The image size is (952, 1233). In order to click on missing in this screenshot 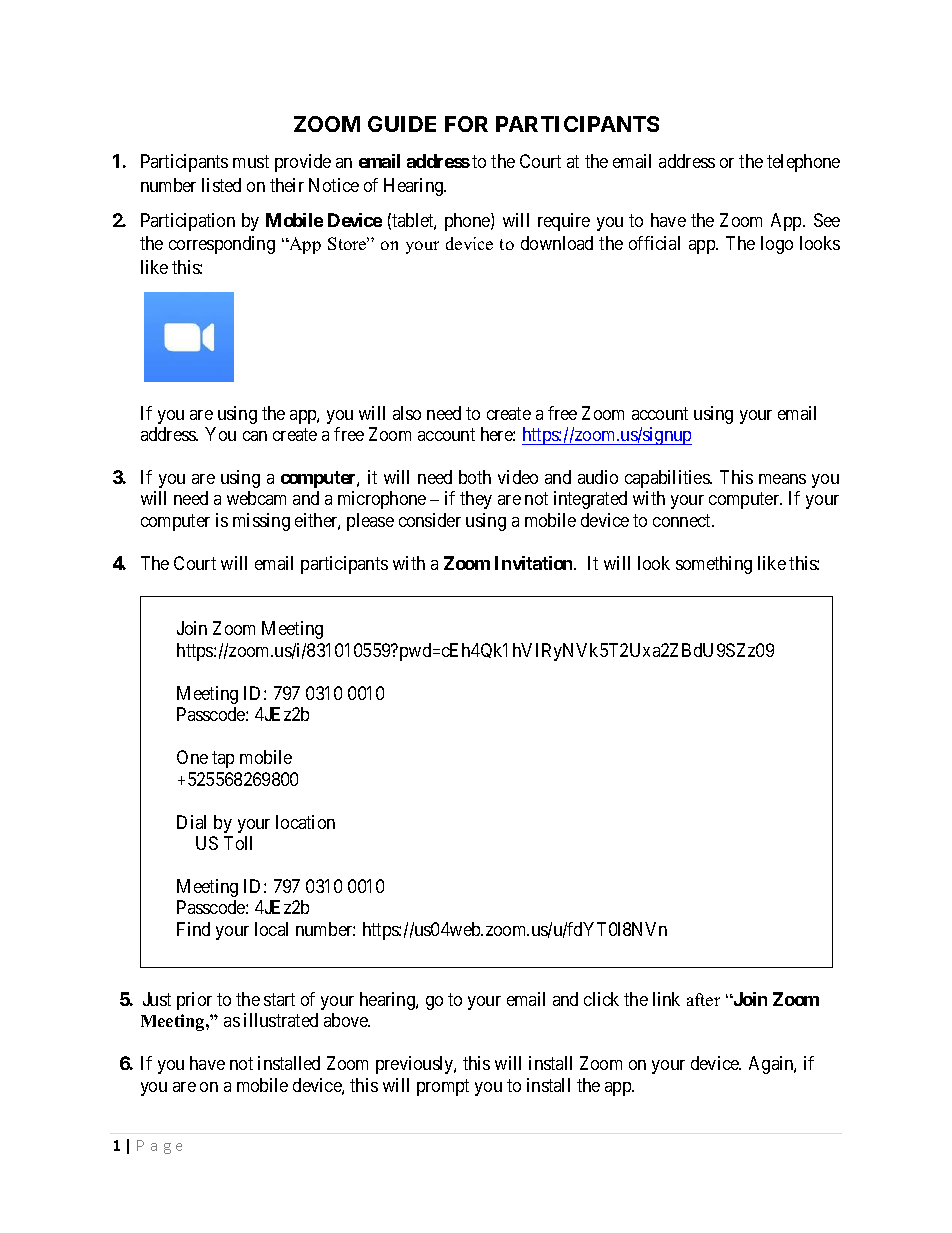, I will do `click(261, 522)`.
